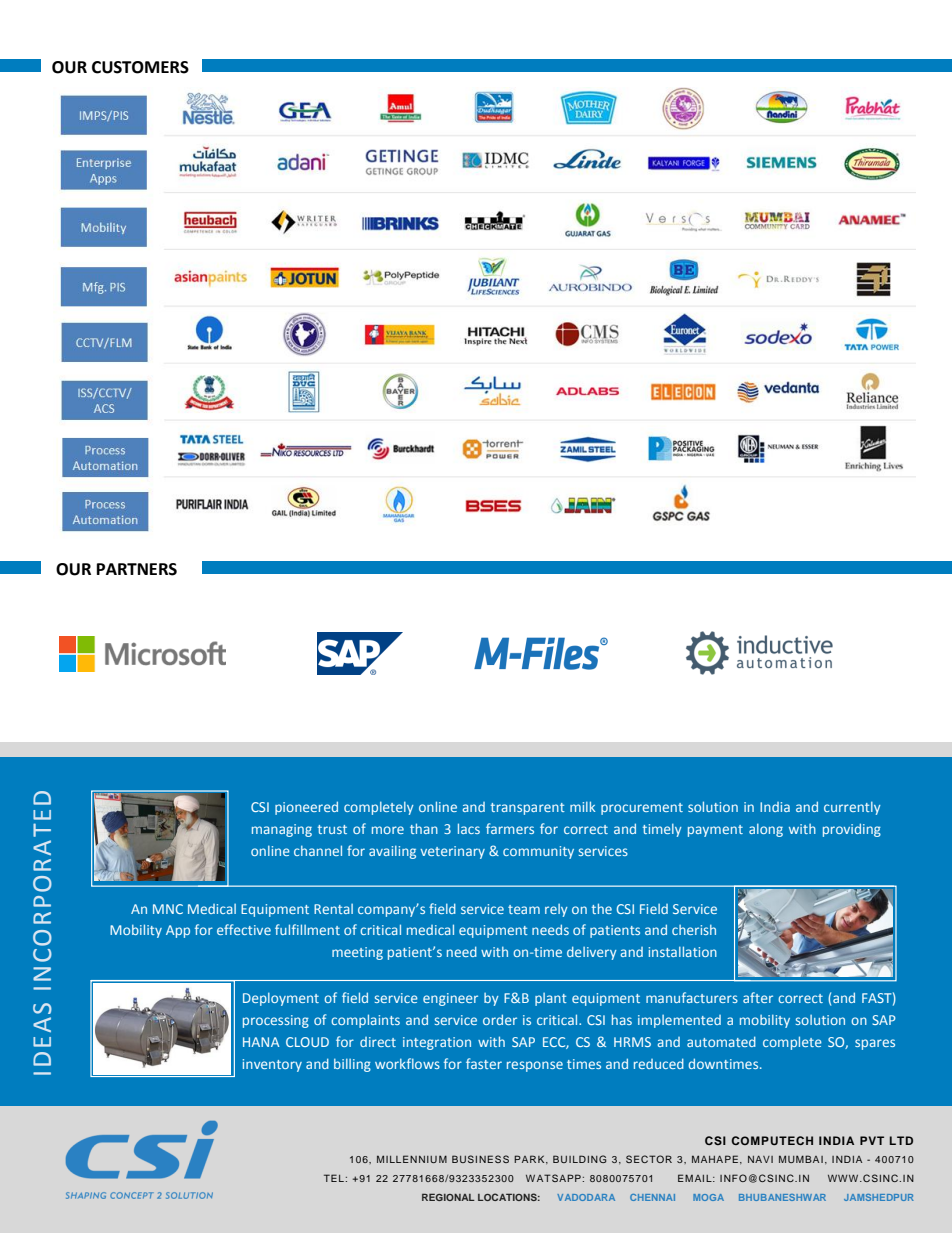 The image size is (952, 1233). I want to click on pioneered, so click(306, 808).
